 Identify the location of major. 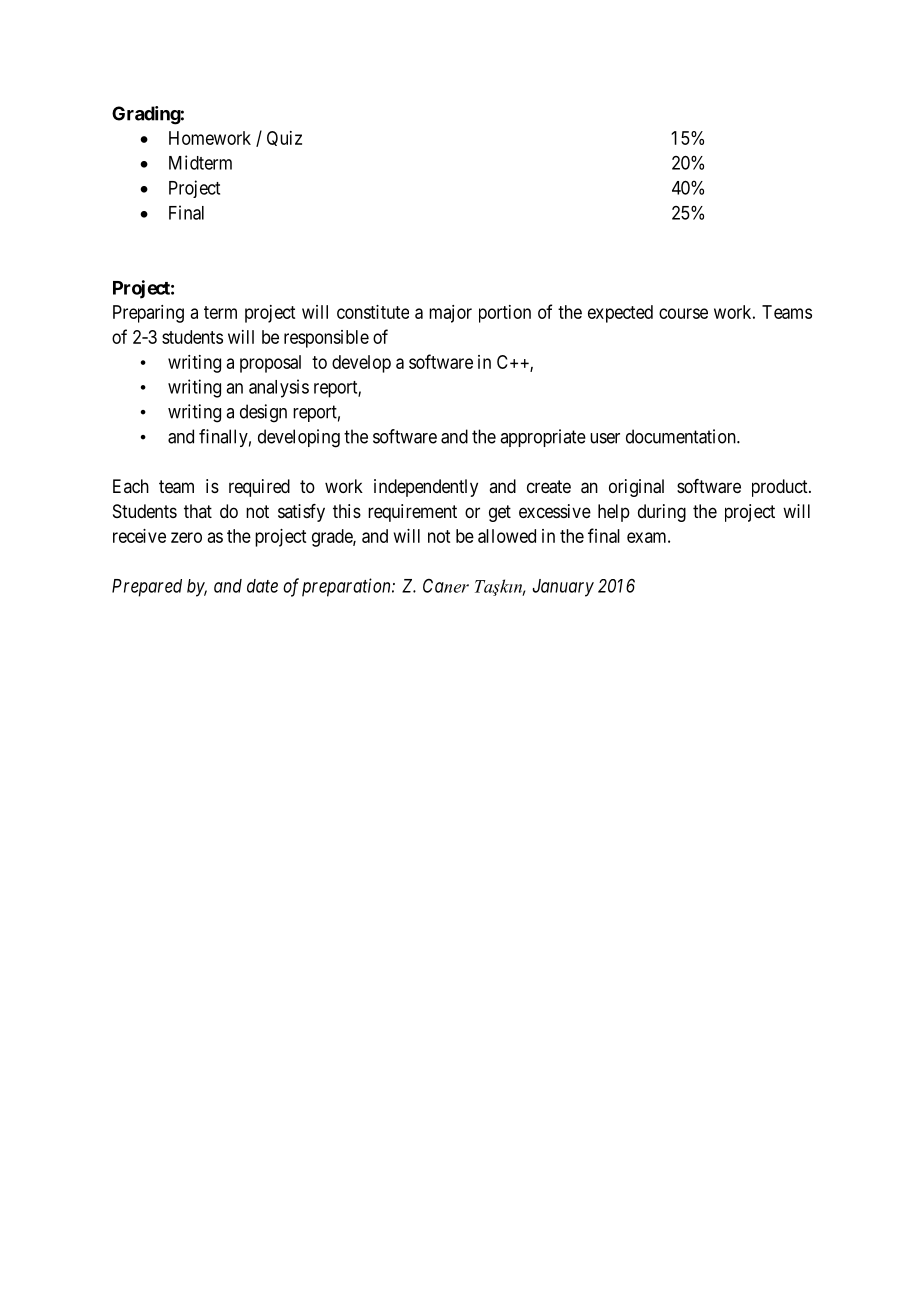
(450, 314).
